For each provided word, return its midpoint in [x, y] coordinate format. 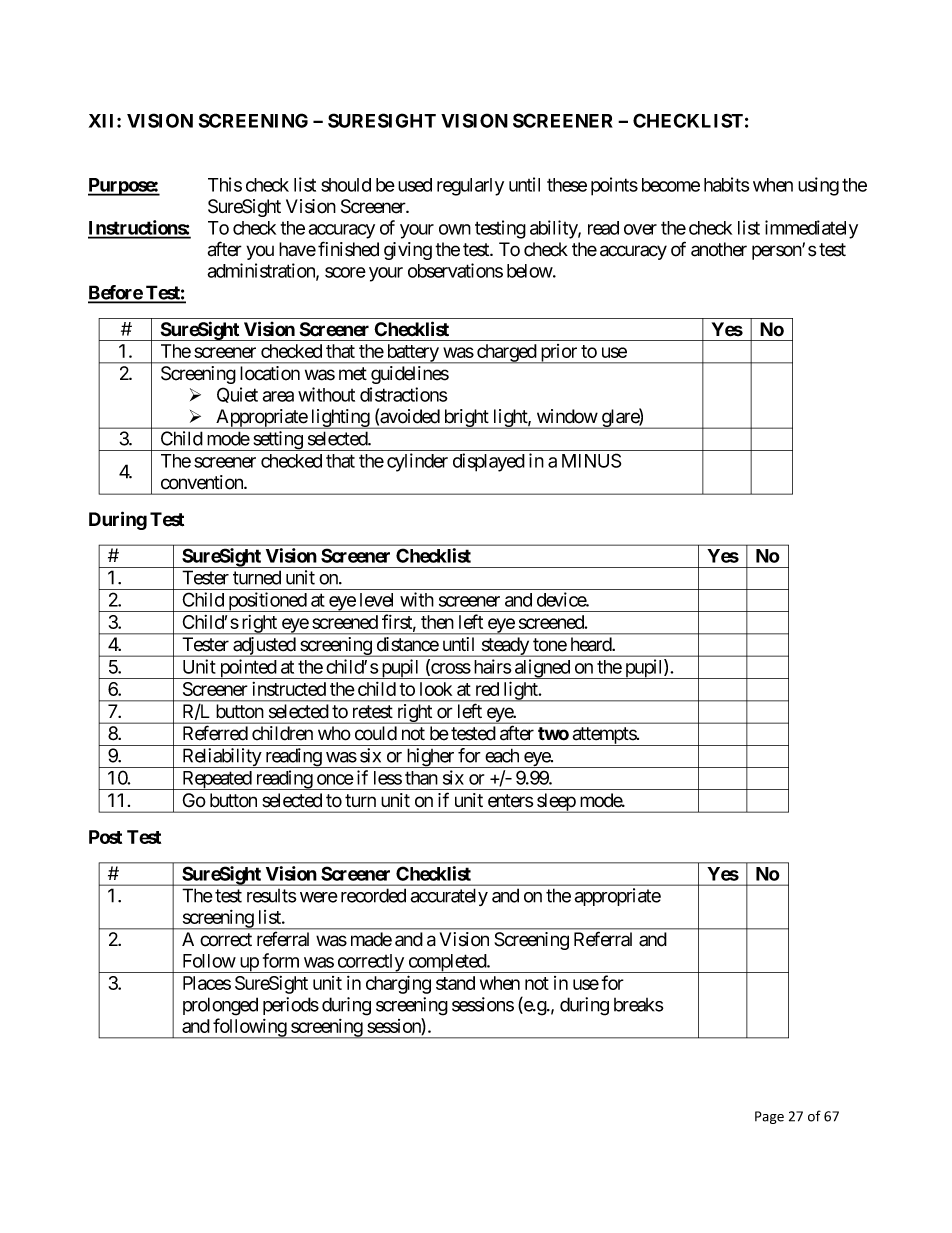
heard [592, 644]
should [346, 185]
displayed [489, 462]
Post [105, 837]
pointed [247, 669]
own [455, 229]
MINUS [591, 460]
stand [455, 983]
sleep [556, 803]
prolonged [220, 1006]
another [719, 249]
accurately [449, 897]
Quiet [237, 395]
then [437, 622]
